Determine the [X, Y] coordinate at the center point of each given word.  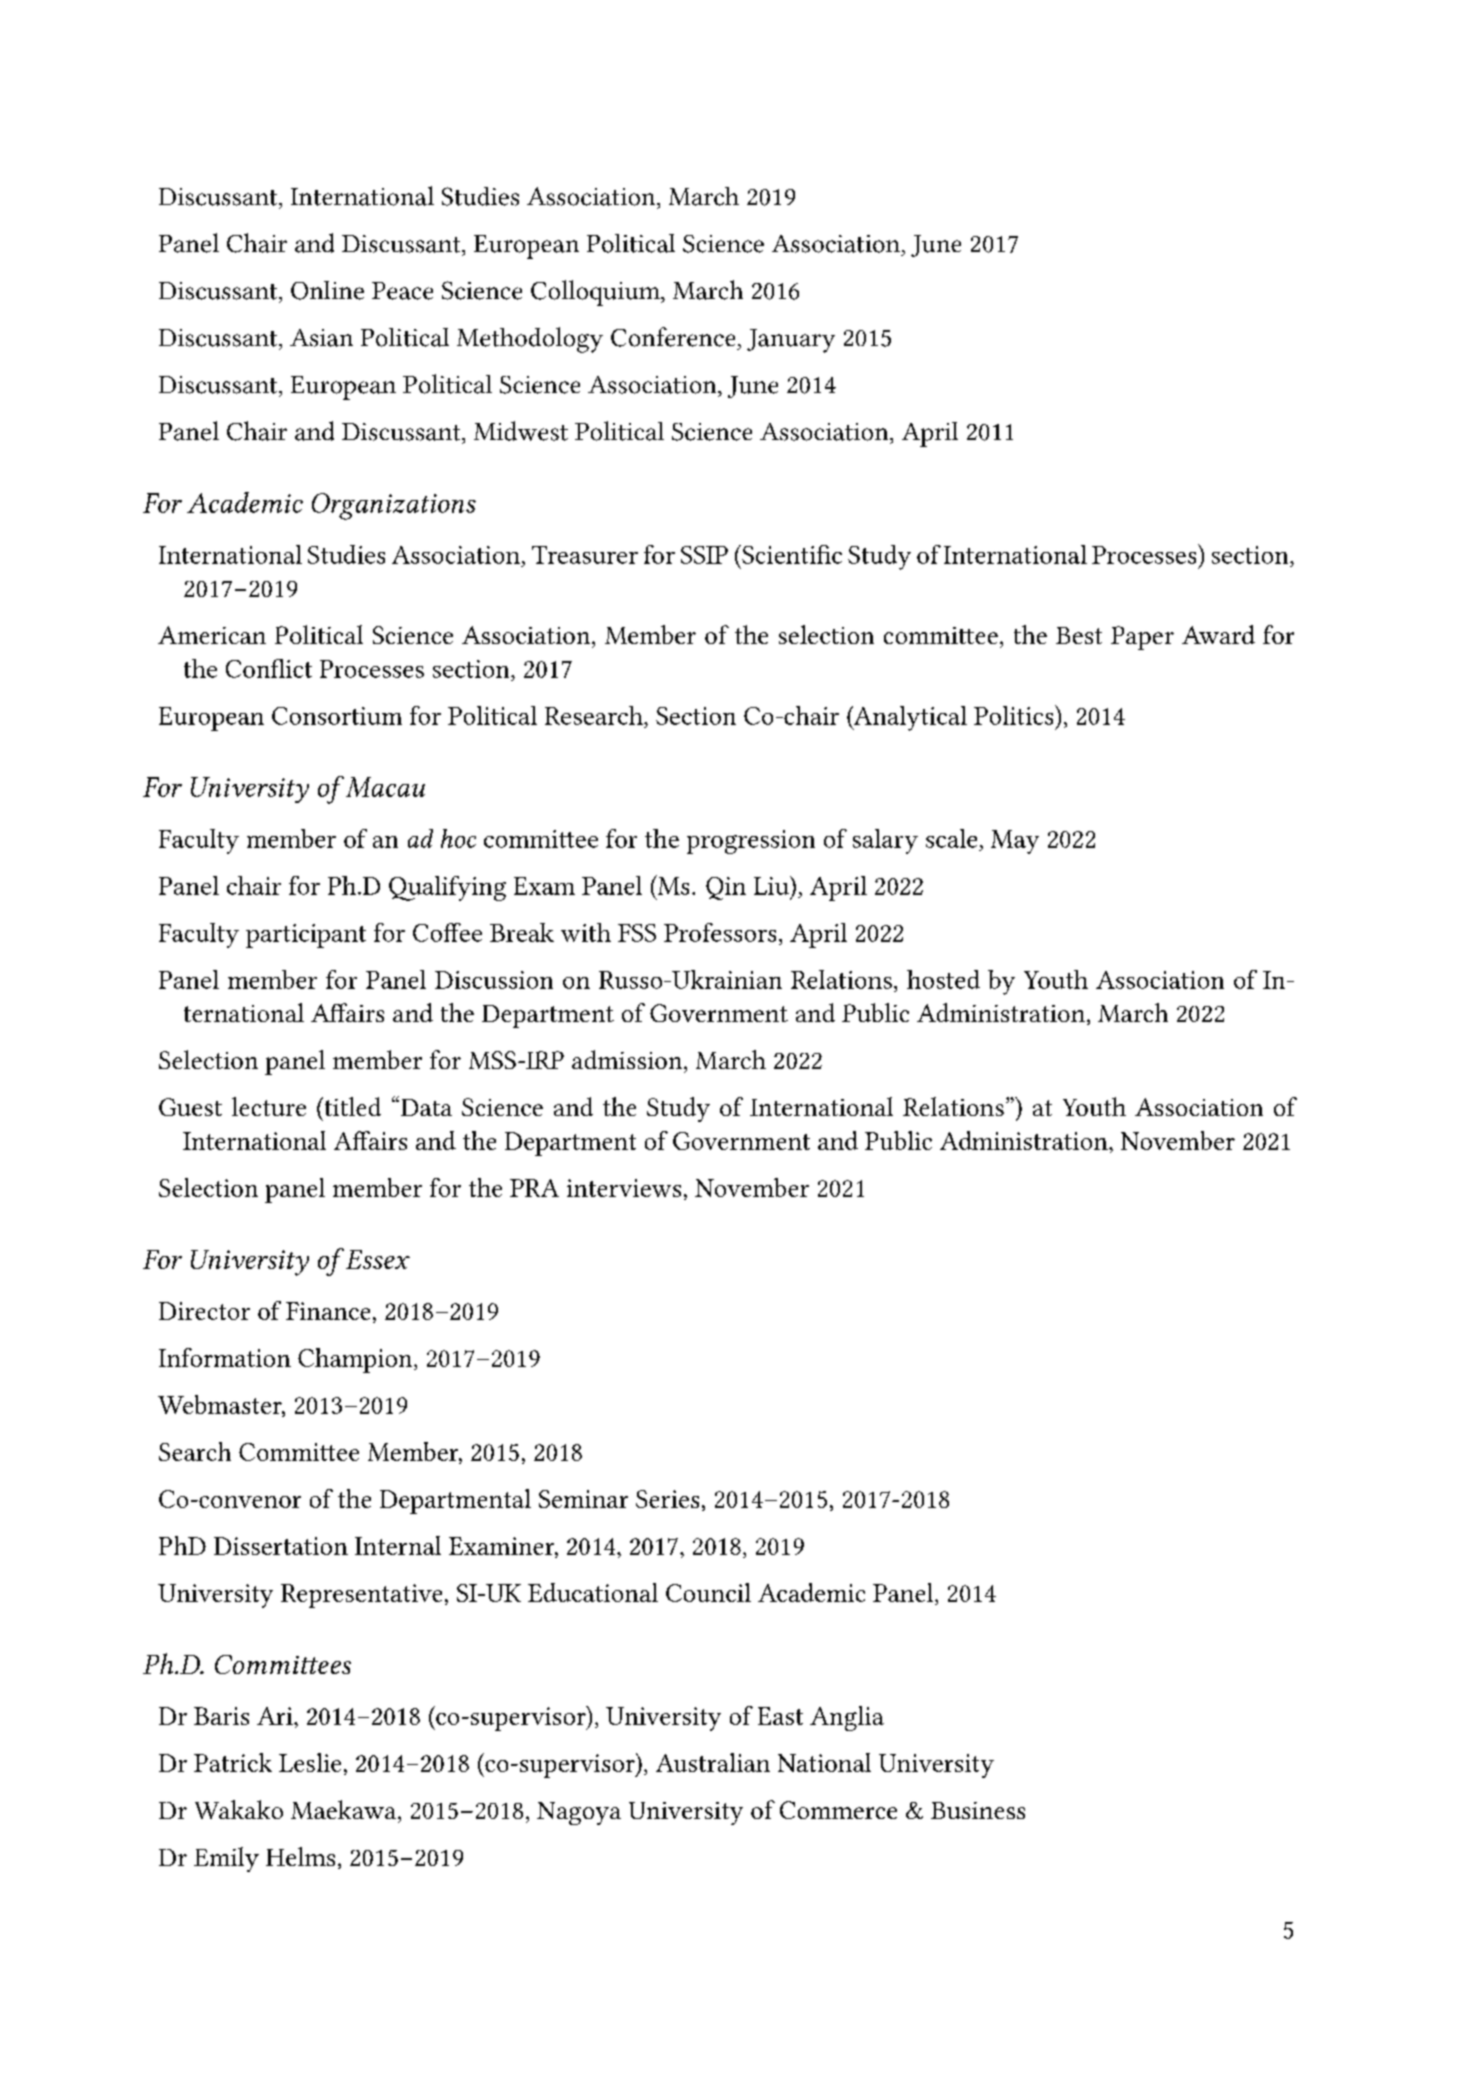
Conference [673, 337]
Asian [321, 338]
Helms [300, 1856]
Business [978, 1810]
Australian [713, 1762]
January [791, 341]
